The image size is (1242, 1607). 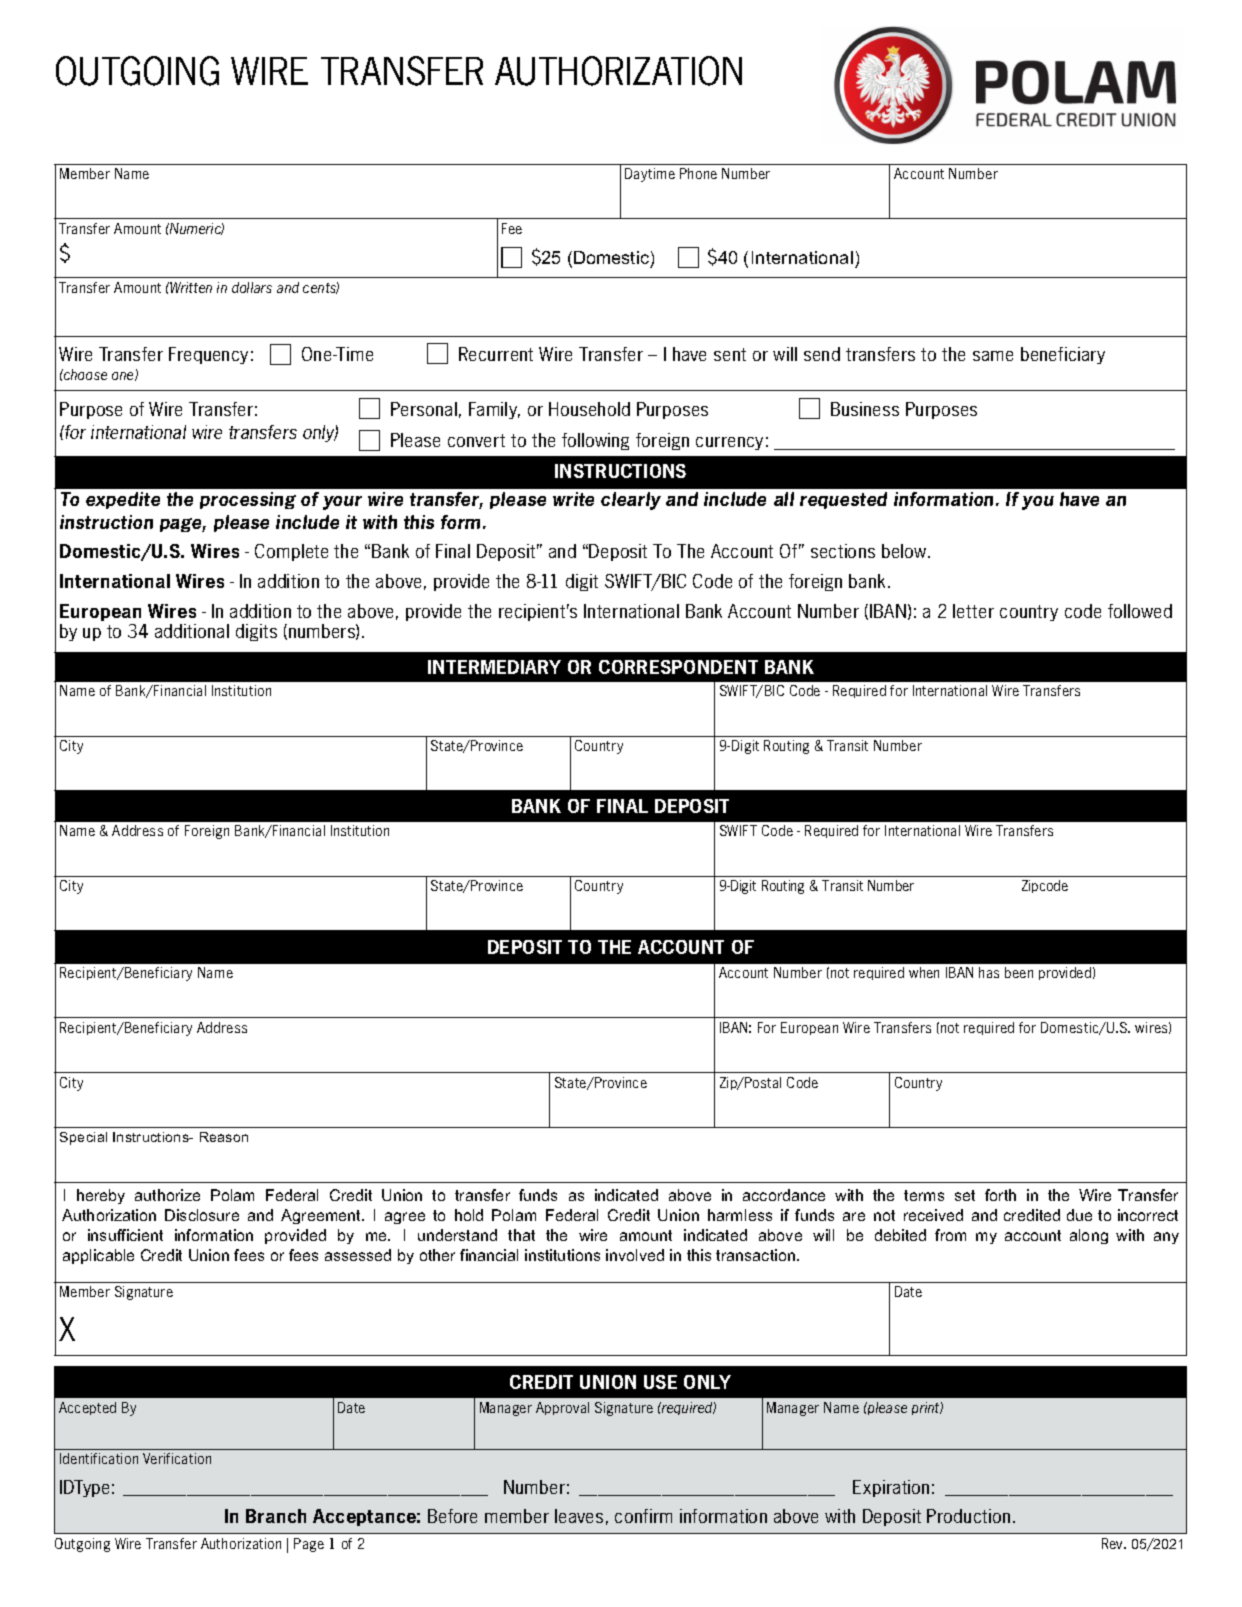 What do you see at coordinates (1019, 972) in the screenshot?
I see `been` at bounding box center [1019, 972].
